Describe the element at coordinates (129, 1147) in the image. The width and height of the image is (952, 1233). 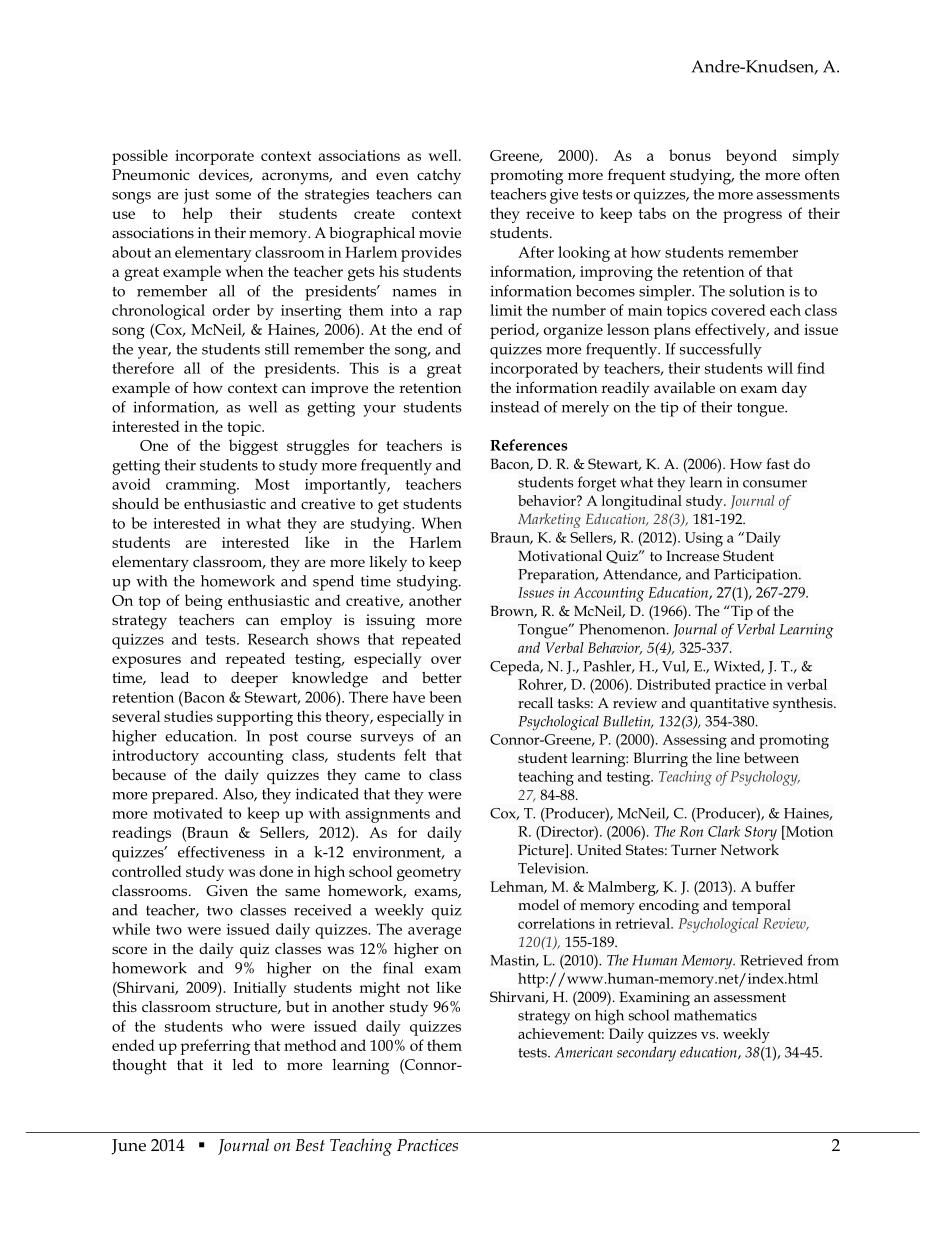
I see `June` at that location.
